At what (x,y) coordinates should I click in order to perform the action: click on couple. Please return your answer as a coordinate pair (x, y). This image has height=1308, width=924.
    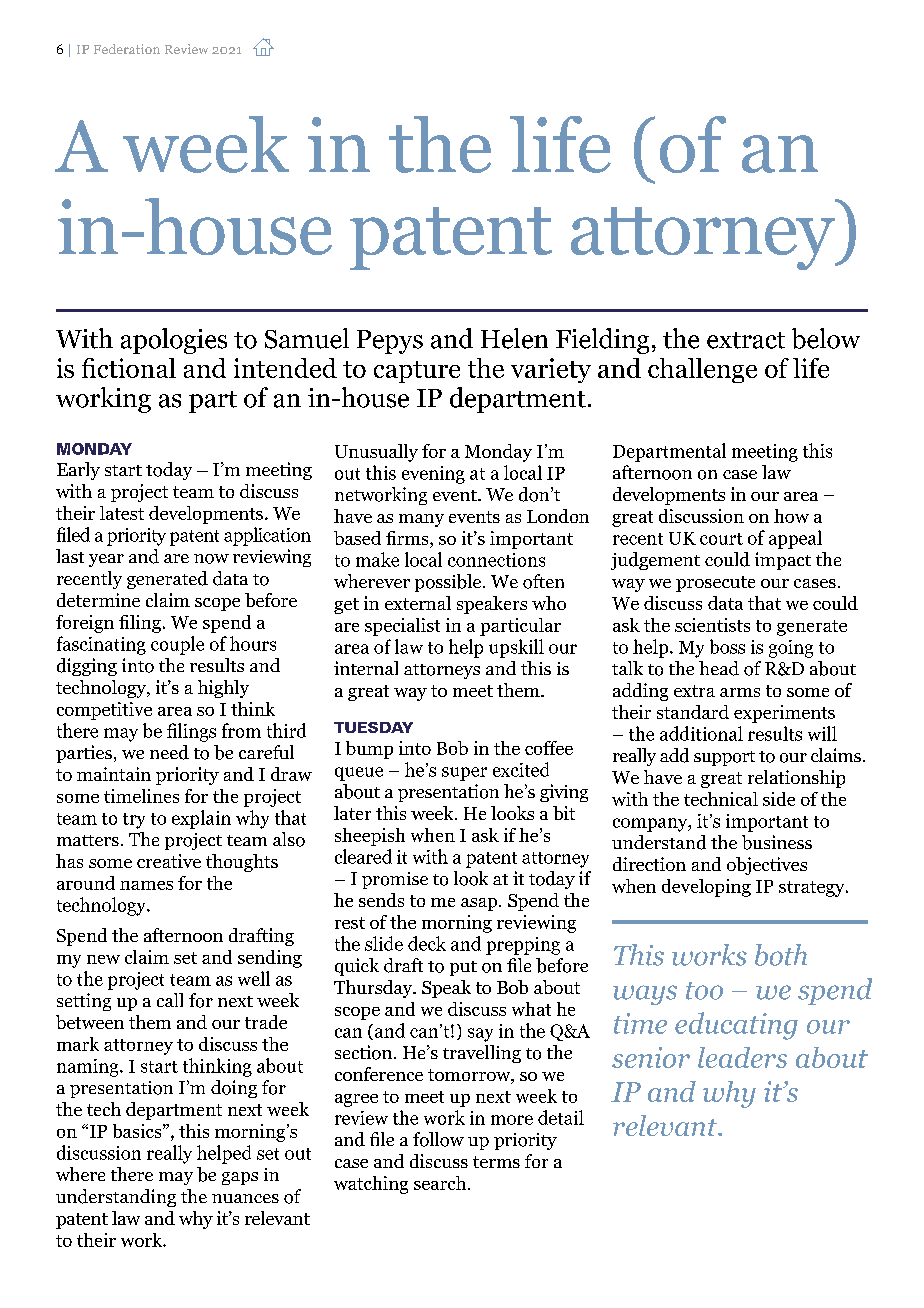
    Looking at the image, I should click on (177, 645).
